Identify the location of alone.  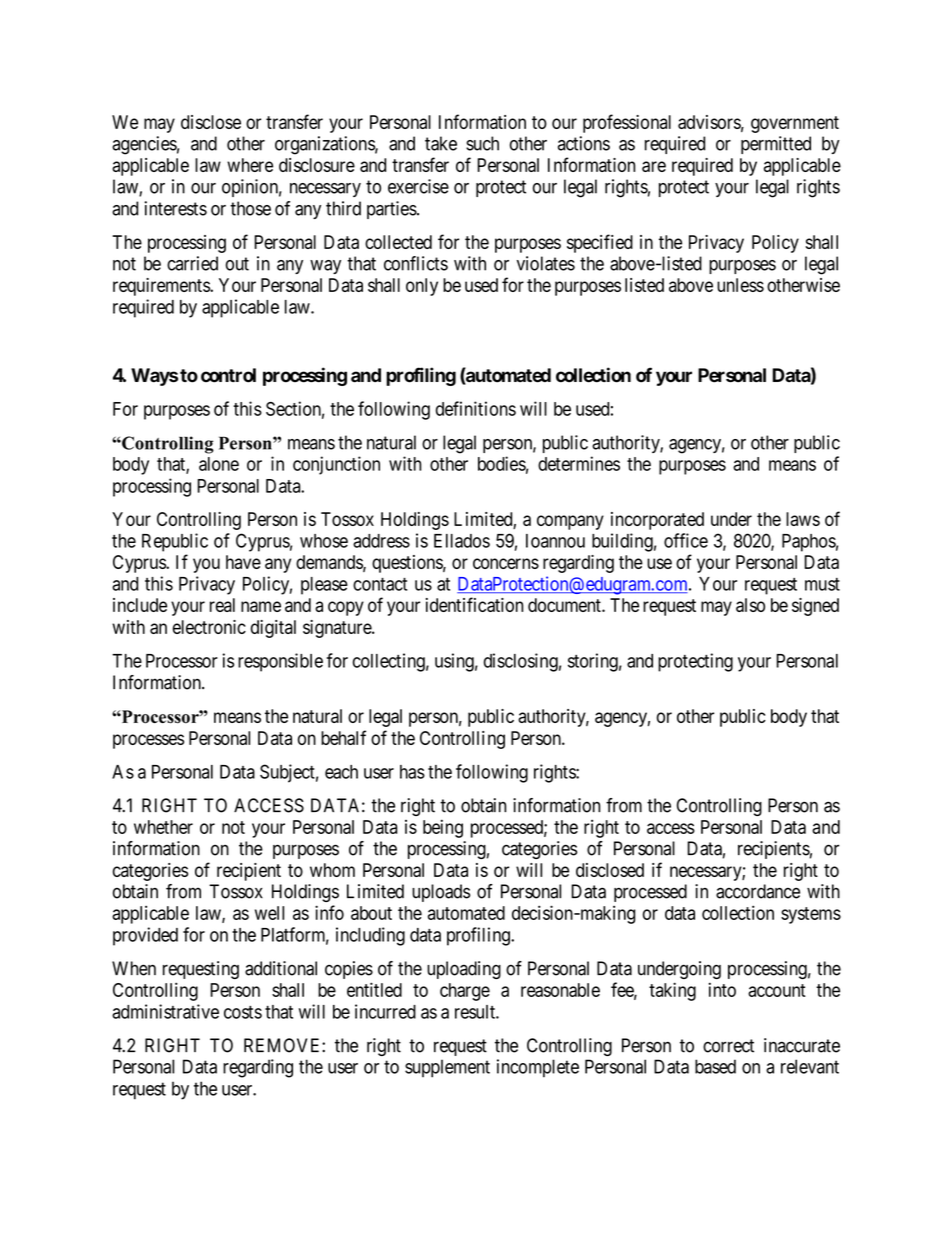
(219, 464).
